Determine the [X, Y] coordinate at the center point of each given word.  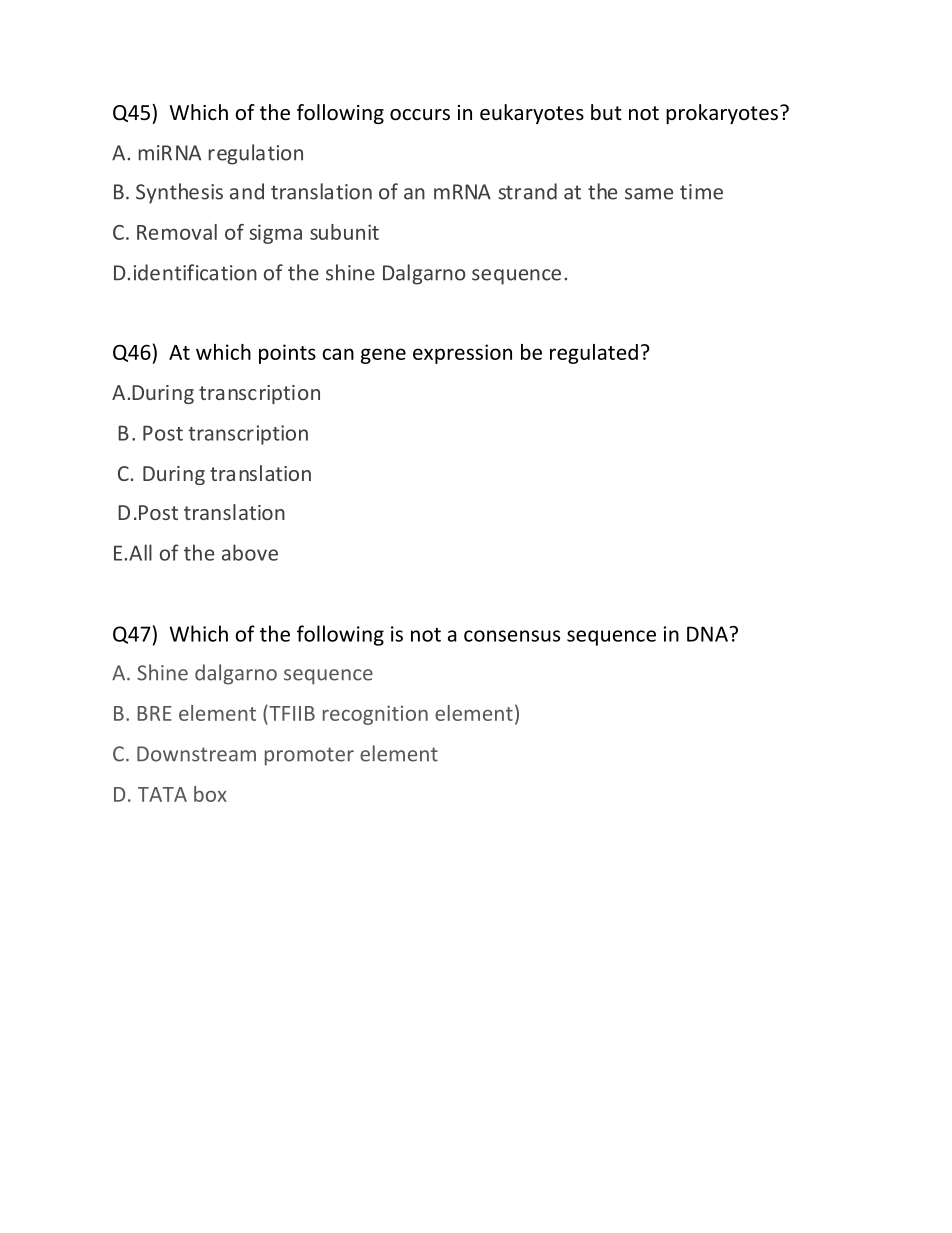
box [210, 794]
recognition [375, 715]
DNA [708, 634]
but [606, 112]
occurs [420, 115]
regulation [256, 154]
